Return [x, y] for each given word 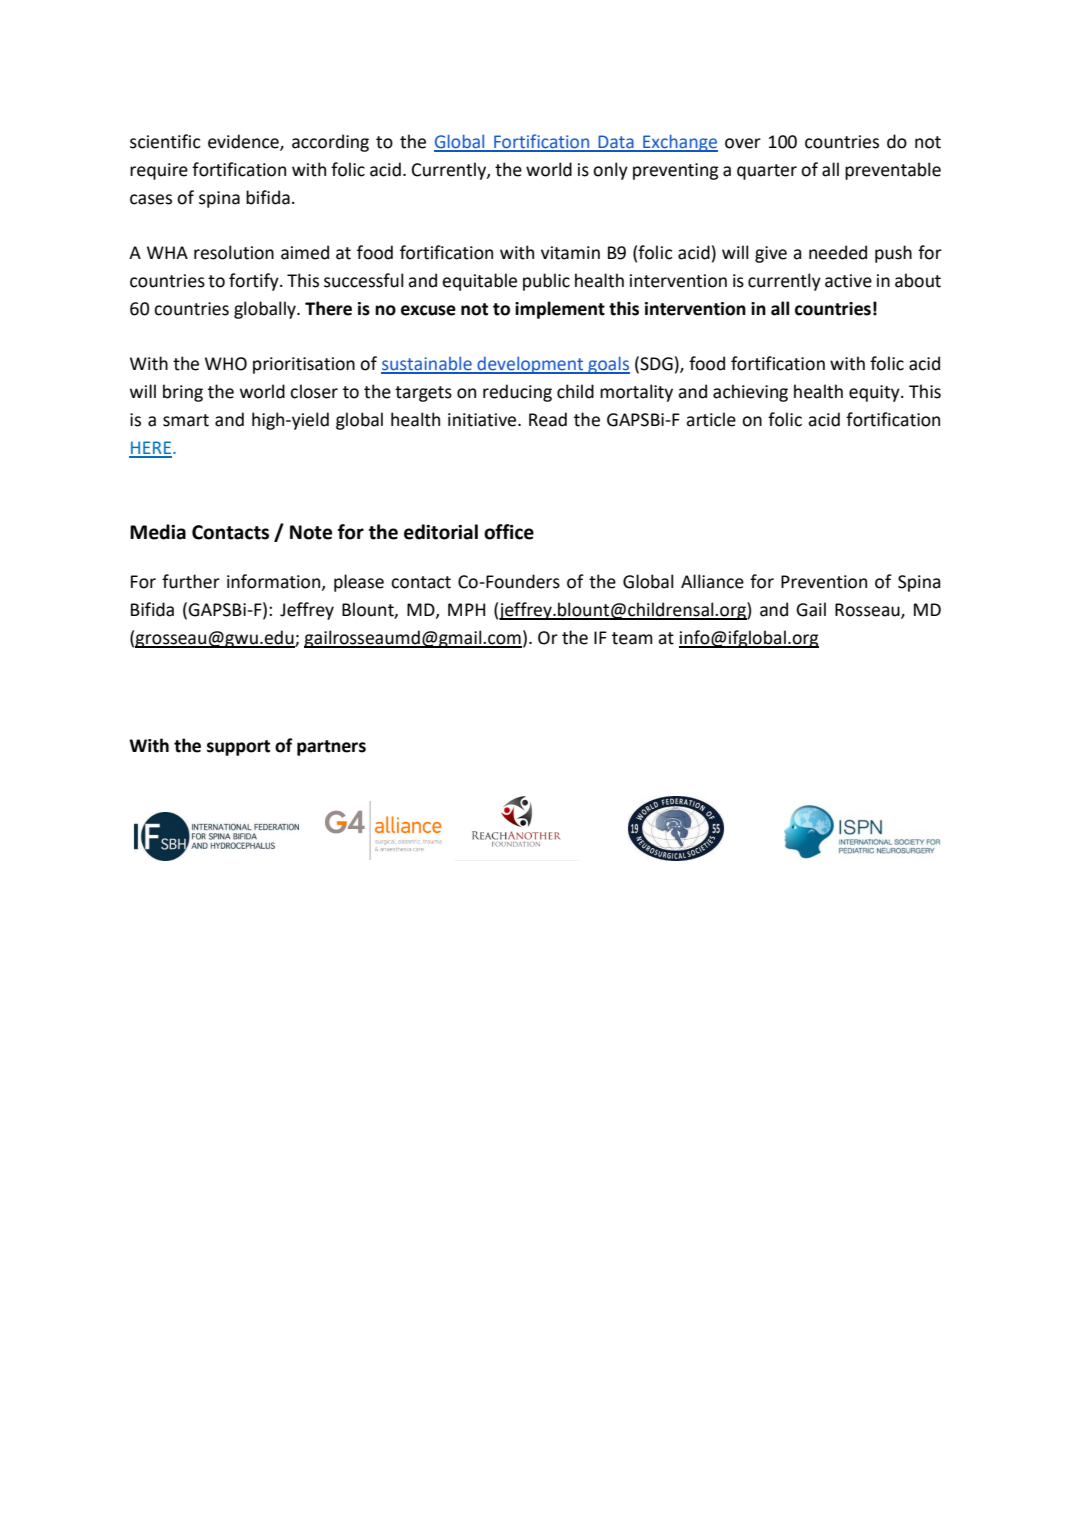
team [632, 638]
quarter [767, 172]
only [610, 171]
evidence [244, 142]
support [238, 748]
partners [331, 748]
